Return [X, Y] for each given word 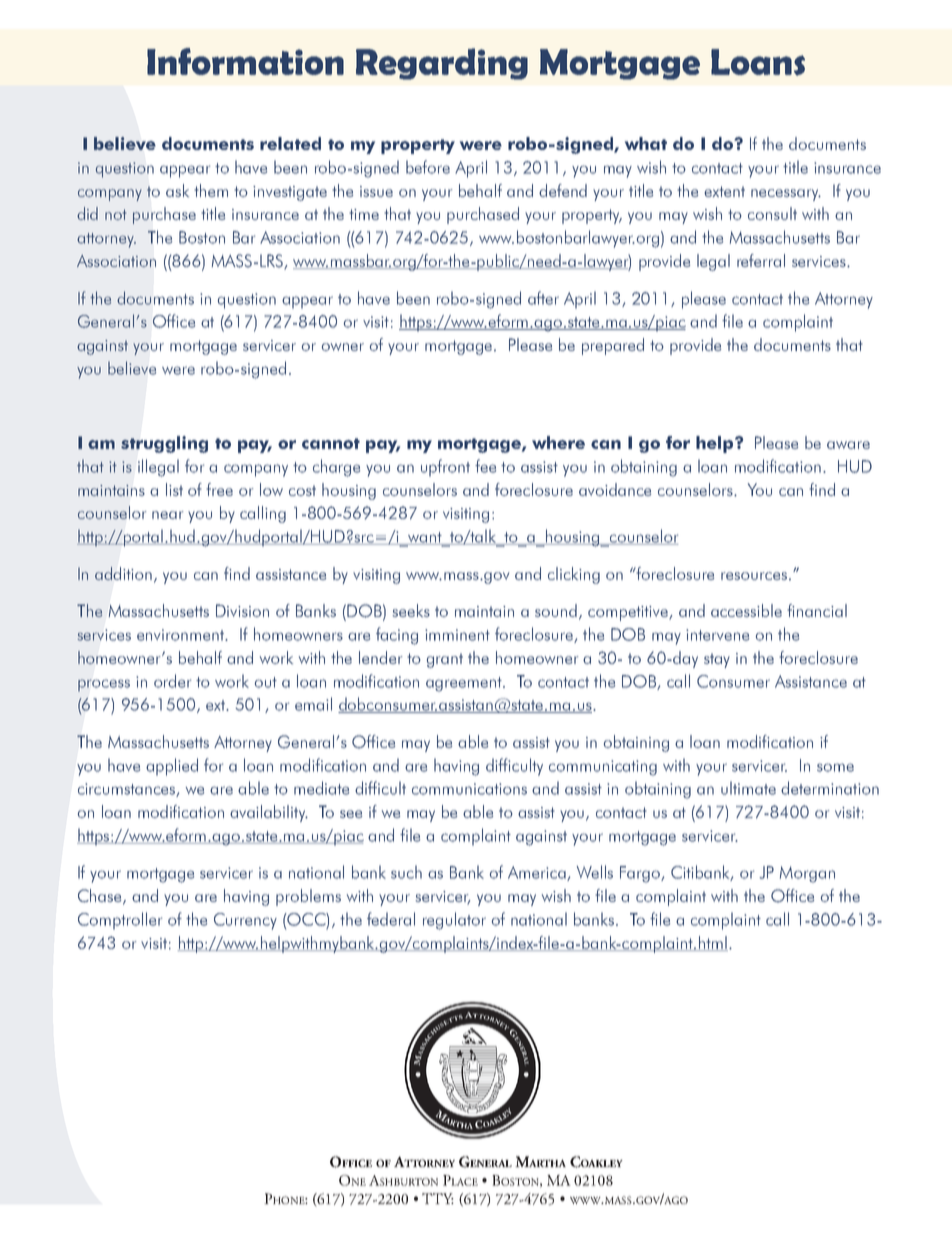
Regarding [442, 64]
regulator [454, 921]
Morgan [807, 874]
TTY [438, 1198]
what [646, 143]
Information [245, 61]
